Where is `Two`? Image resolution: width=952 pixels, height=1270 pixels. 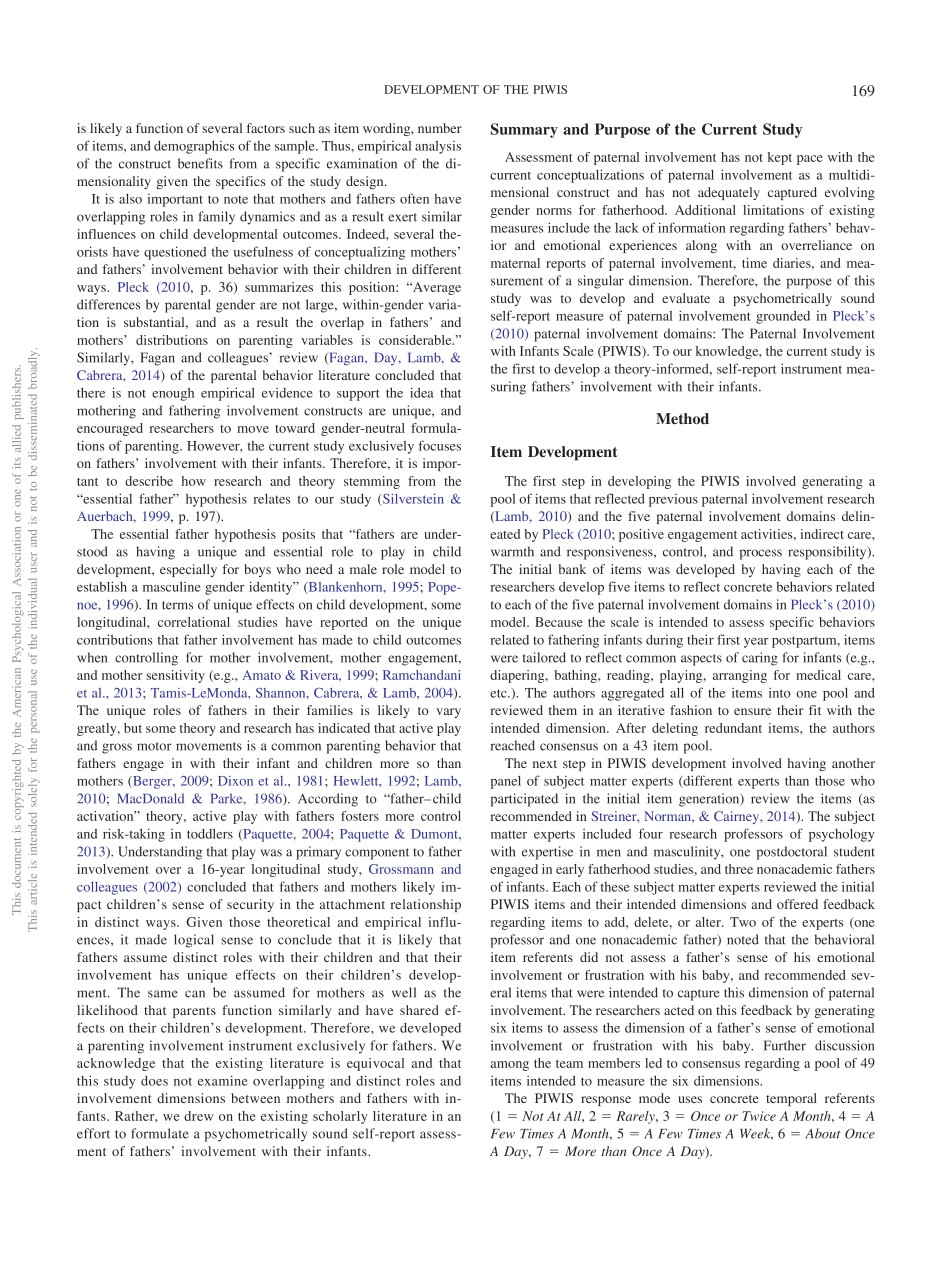 Two is located at coordinates (743, 922).
